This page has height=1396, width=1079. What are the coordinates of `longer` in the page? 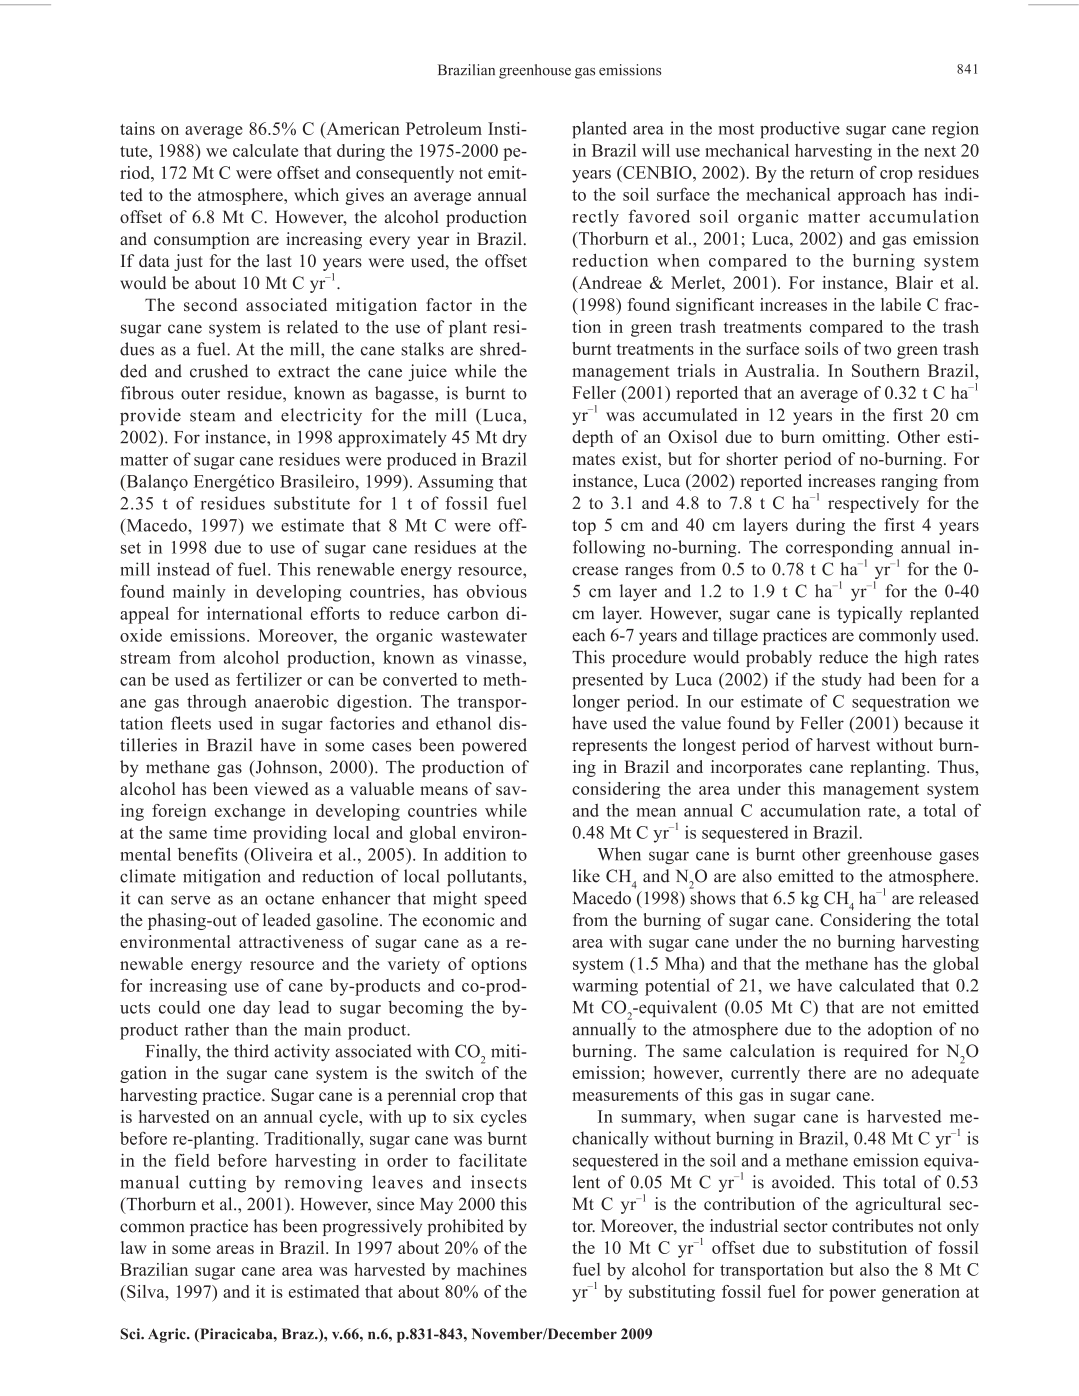 It's located at (596, 703).
